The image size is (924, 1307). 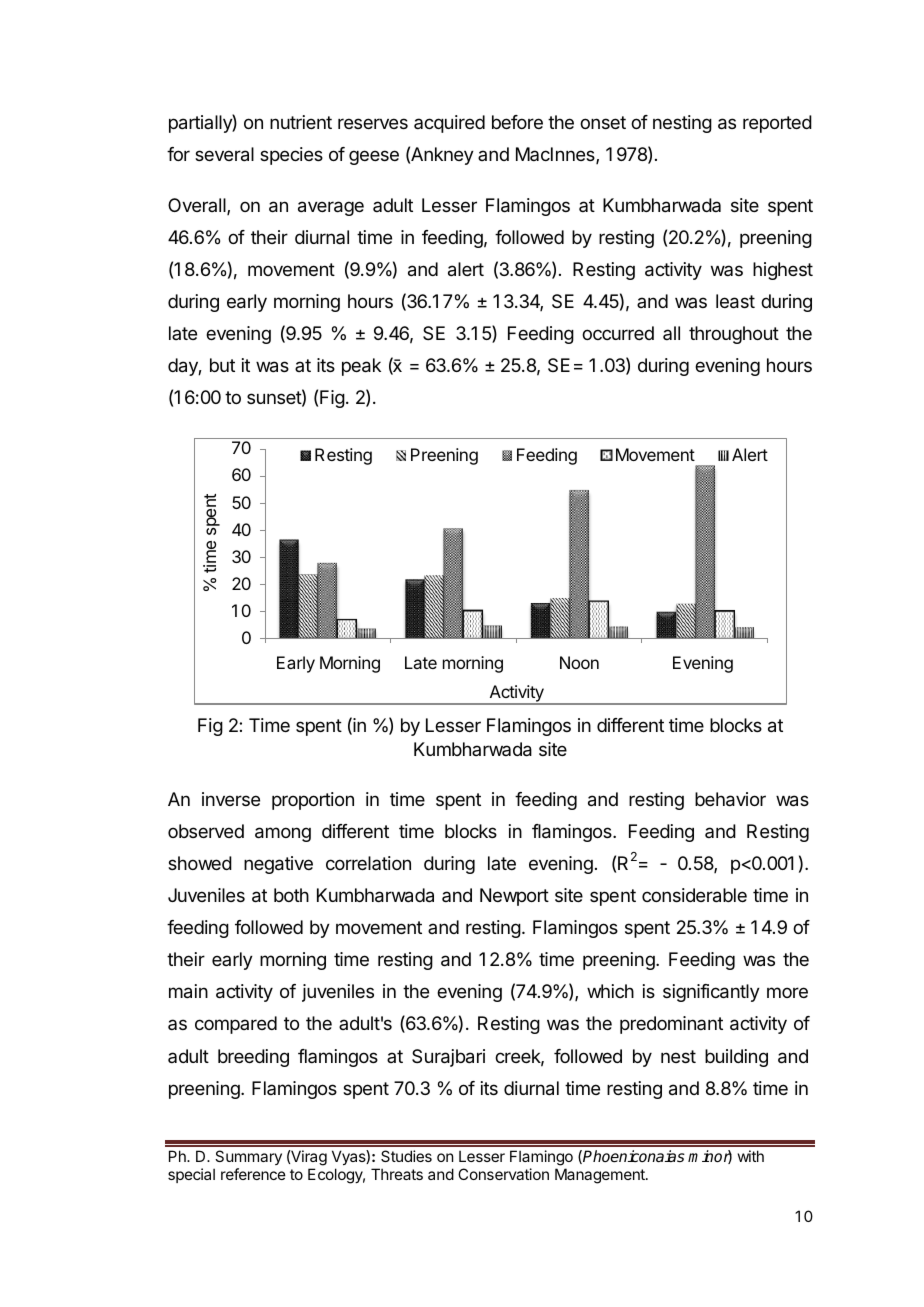 I want to click on species, so click(x=291, y=156).
